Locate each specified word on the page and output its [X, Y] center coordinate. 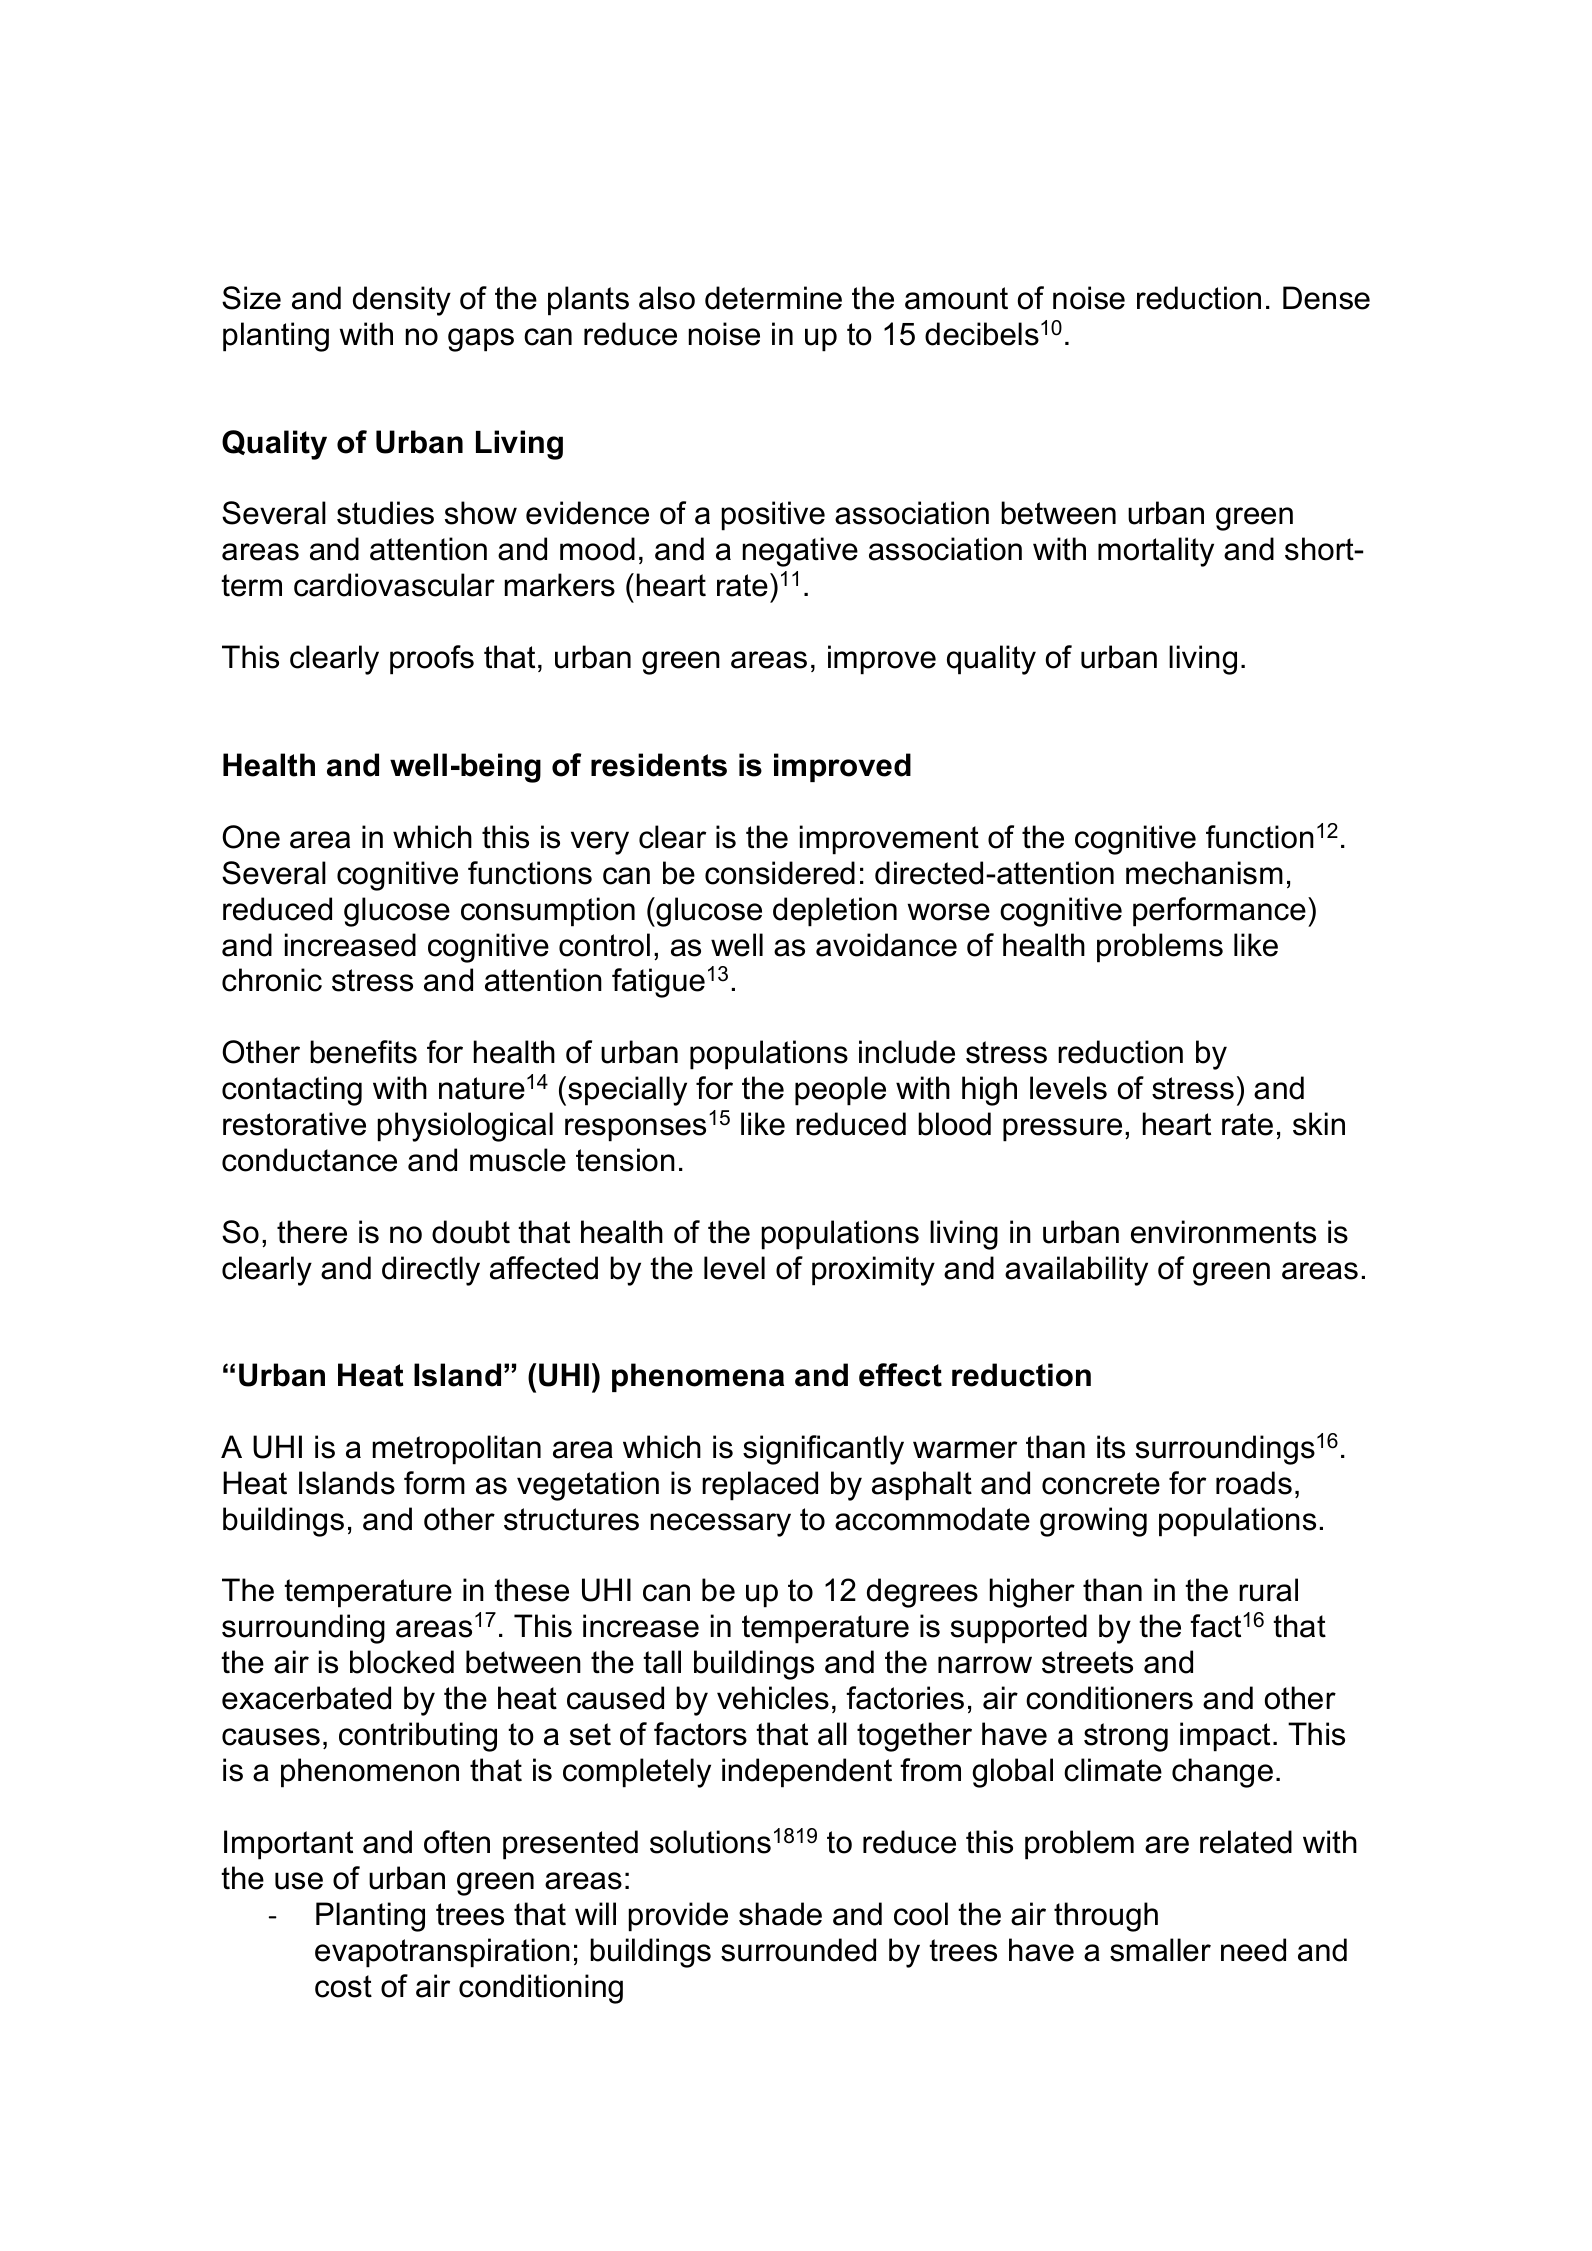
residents [659, 765]
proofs [432, 660]
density [402, 301]
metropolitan [457, 1450]
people [840, 1091]
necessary [721, 1525]
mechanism [1204, 873]
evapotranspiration [442, 1953]
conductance [309, 1160]
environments [1223, 1232]
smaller [1160, 1950]
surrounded [798, 1950]
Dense [1326, 298]
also [667, 298]
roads [1254, 1483]
